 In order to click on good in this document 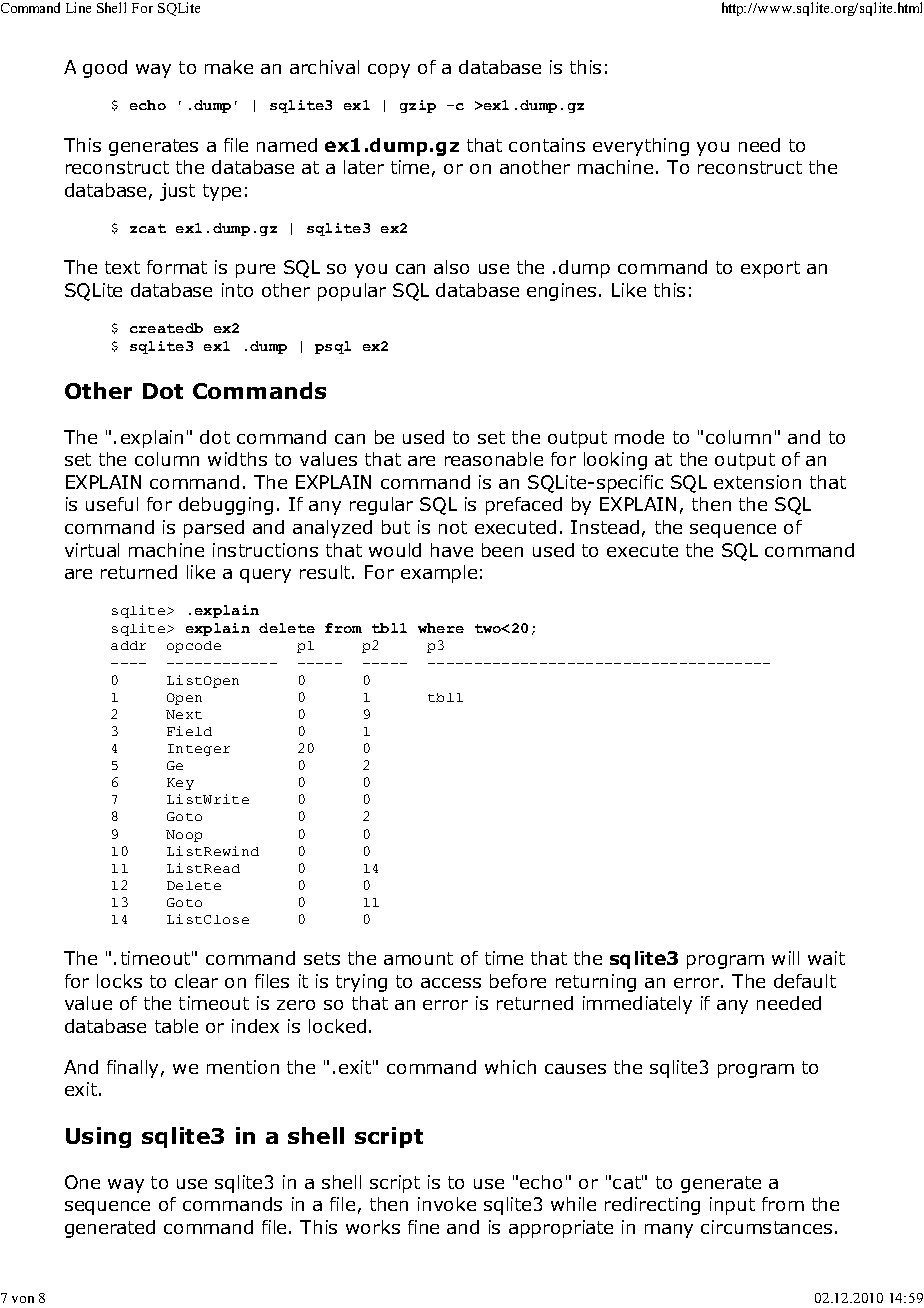, I will do `click(105, 69)`.
